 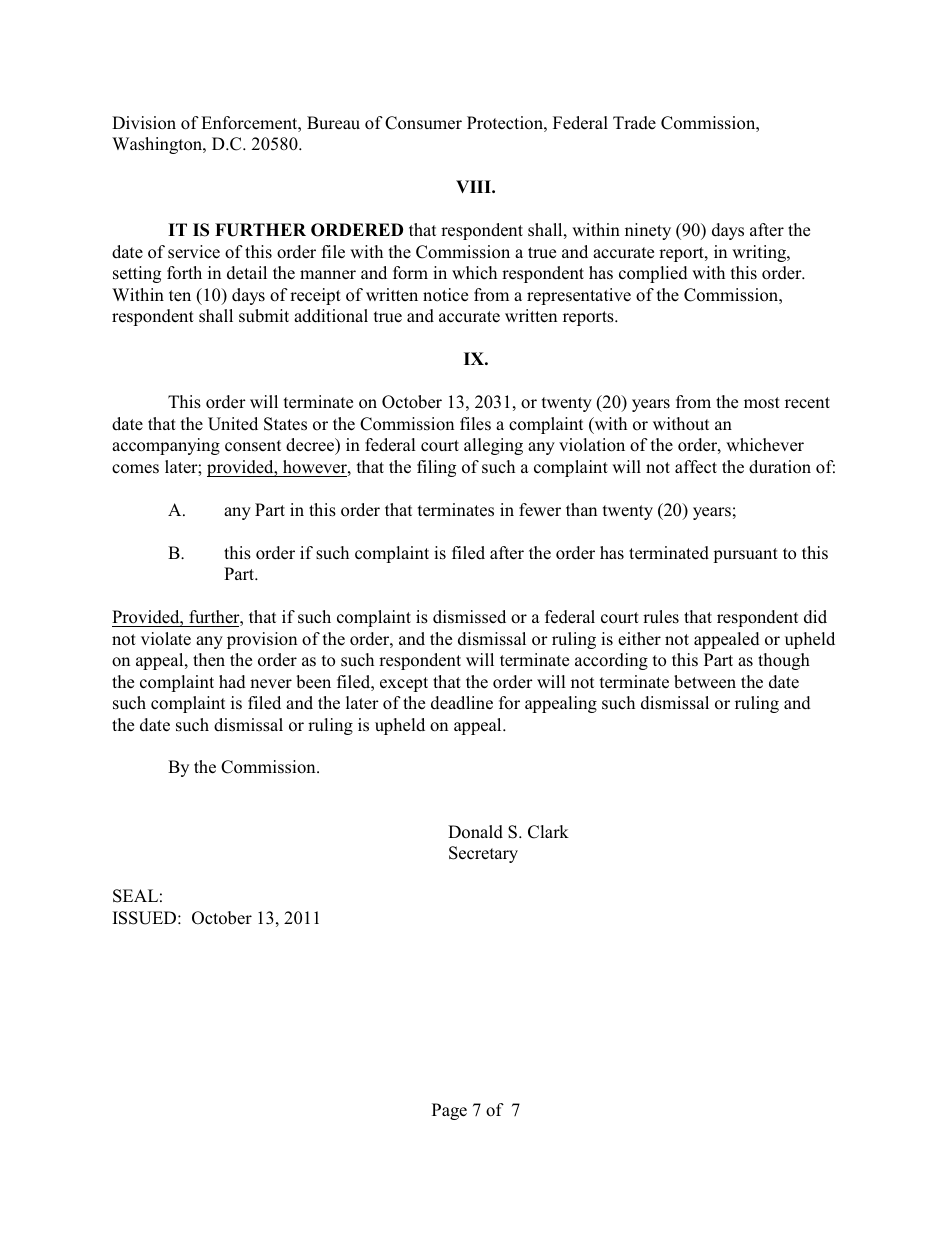 I want to click on rules, so click(x=661, y=617).
